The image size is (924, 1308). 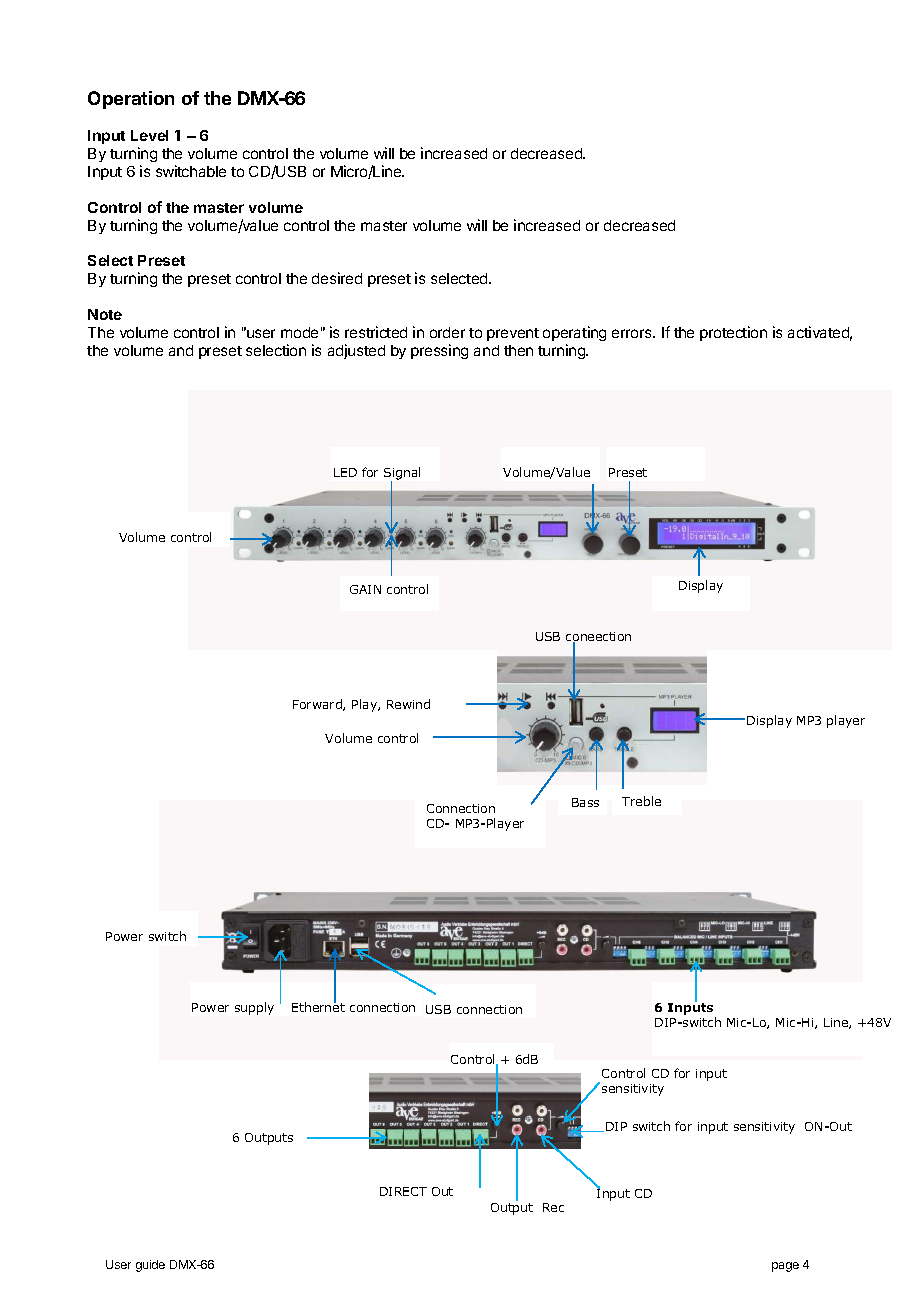 I want to click on Treble, so click(x=641, y=801).
